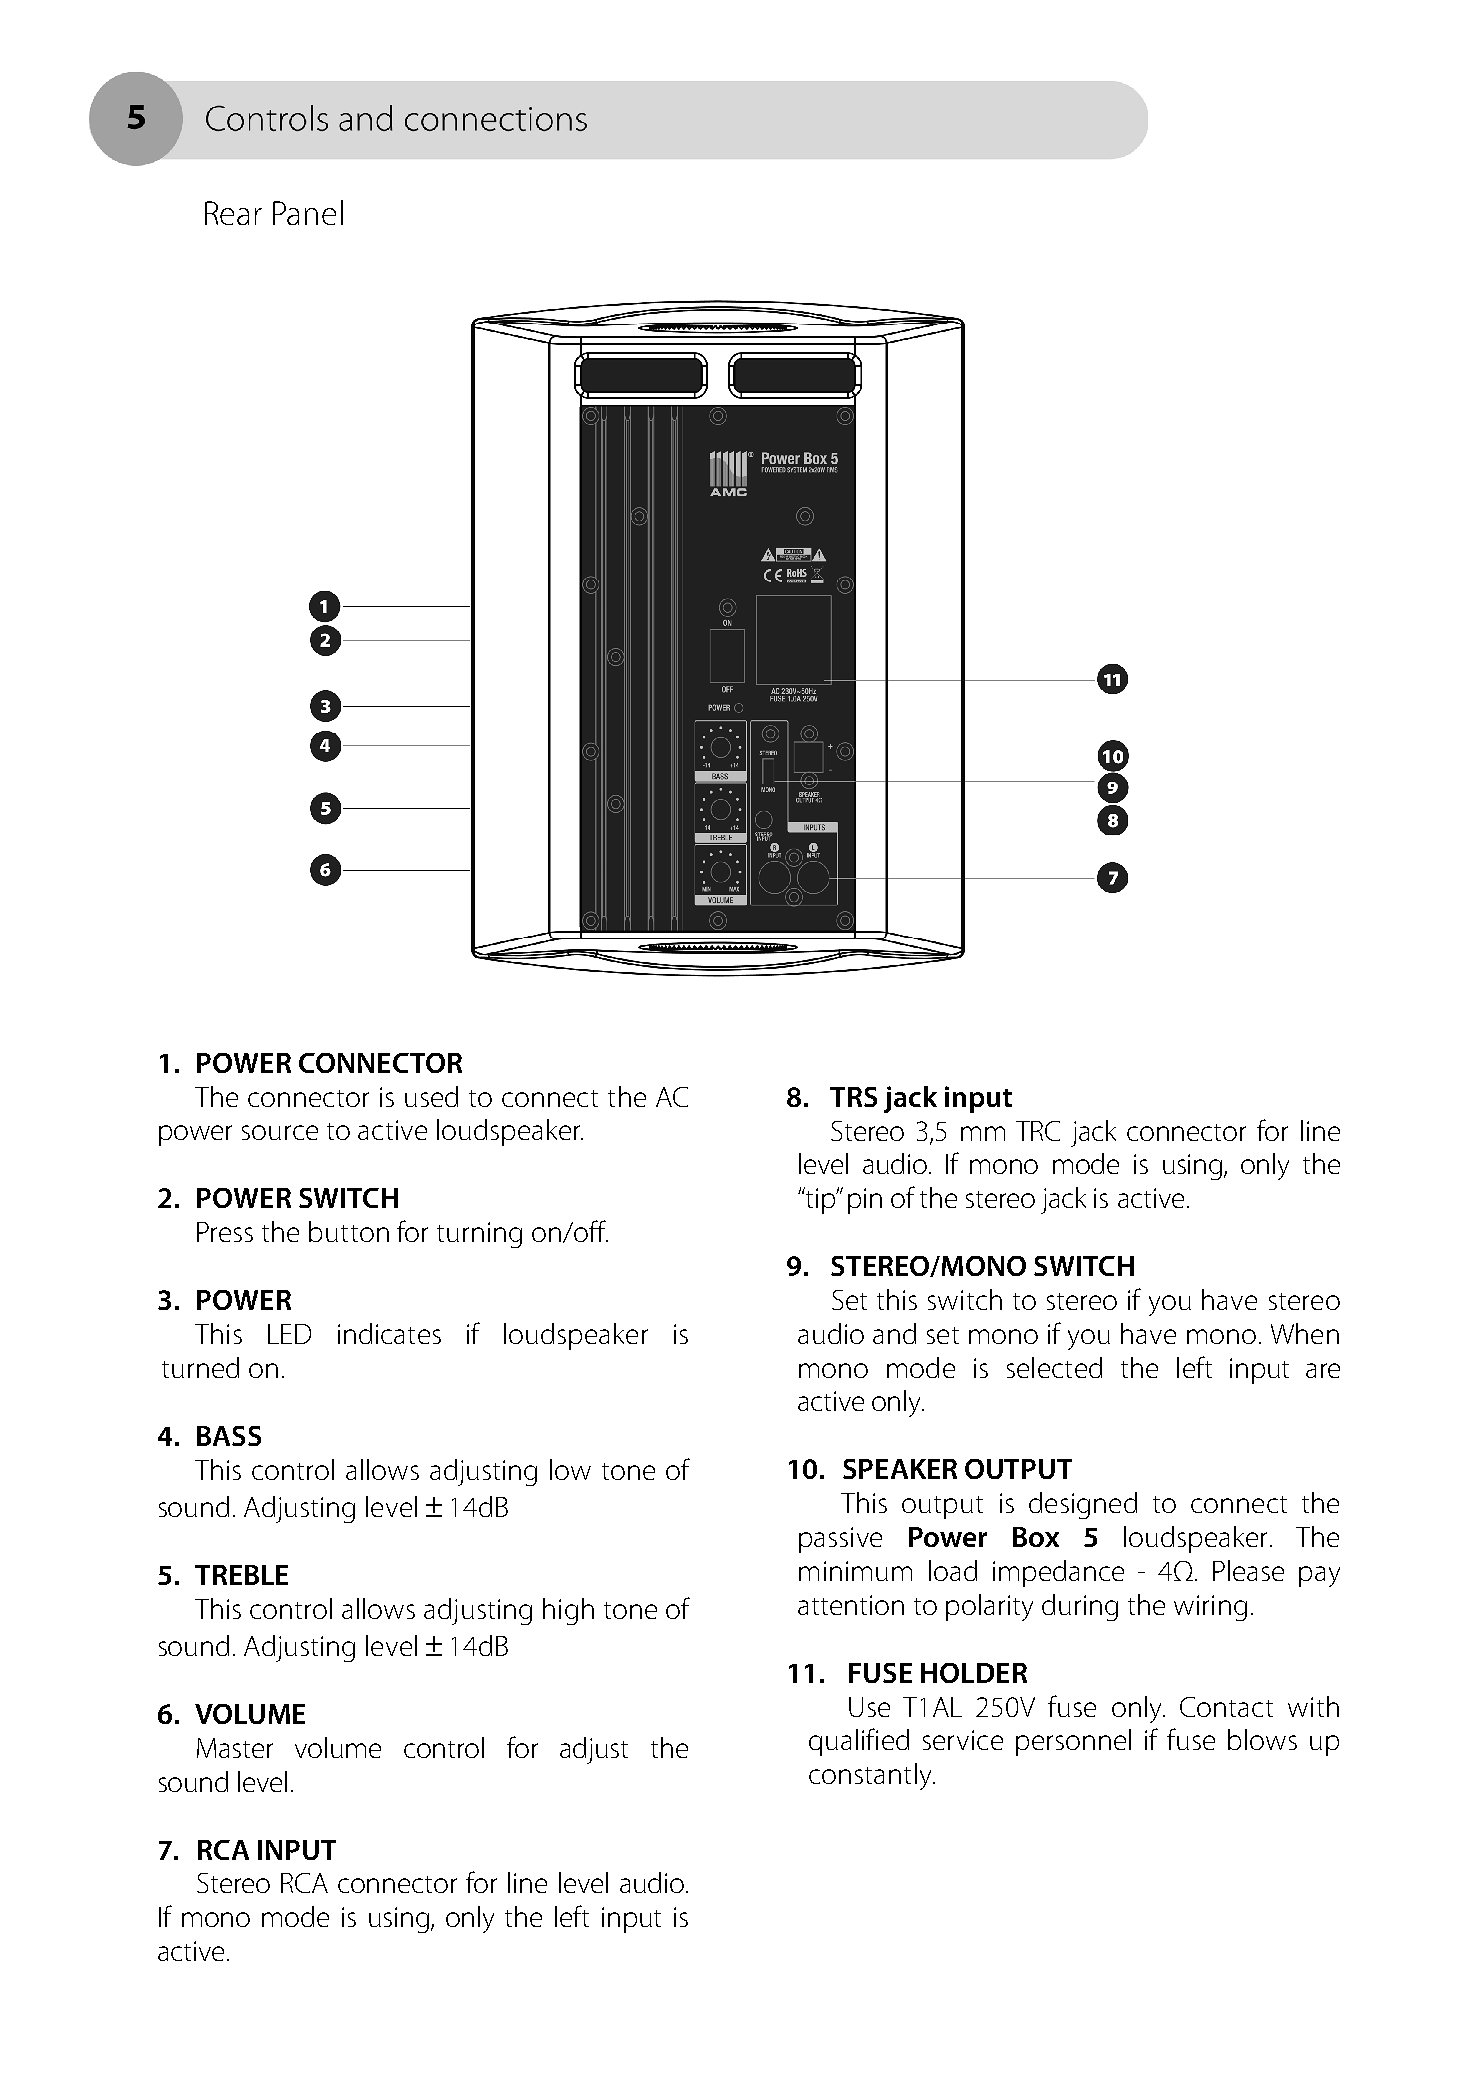 The height and width of the screenshot is (2096, 1481). Describe the element at coordinates (233, 213) in the screenshot. I see `Rear` at that location.
